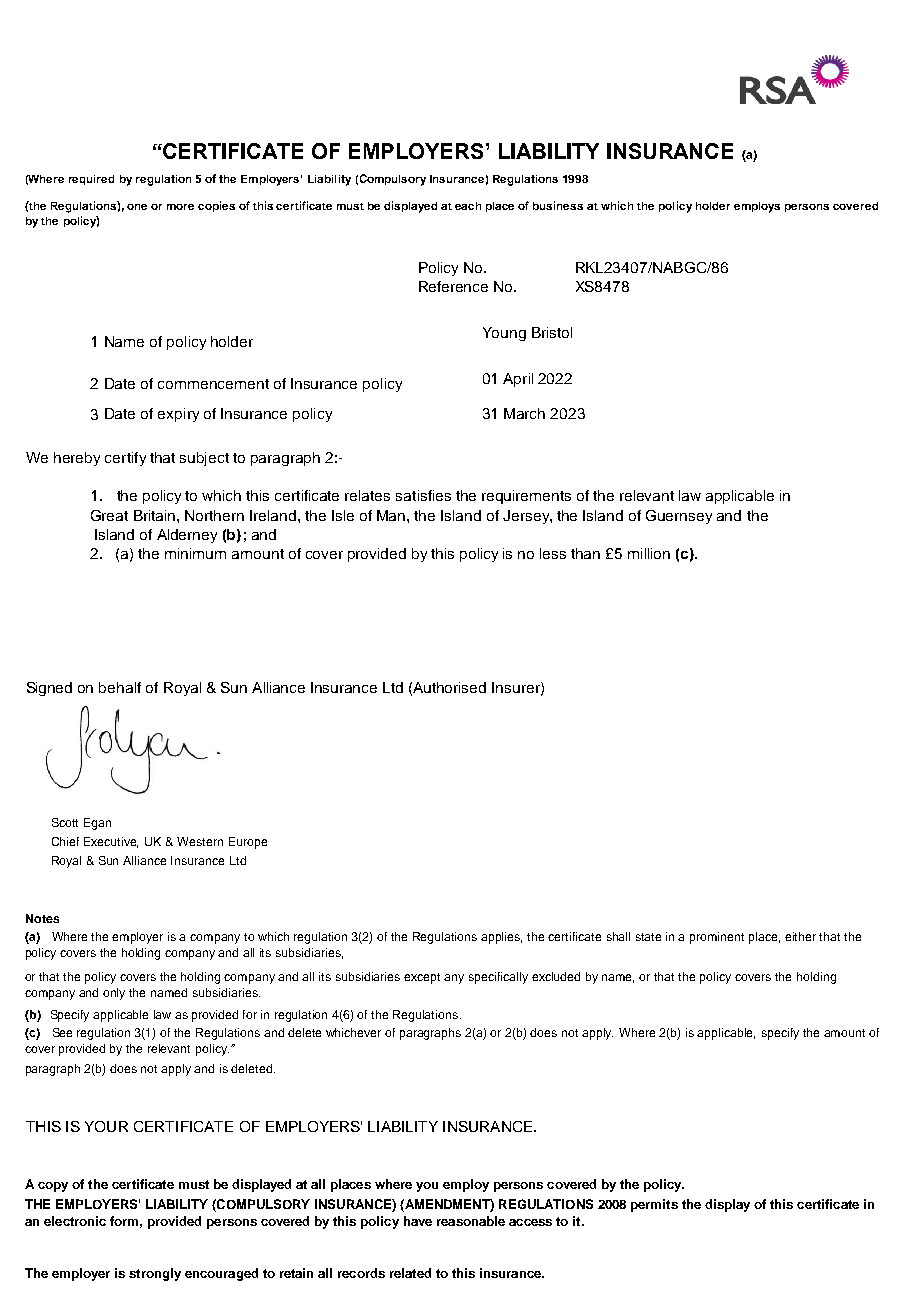 This image has width=924, height=1308. Describe the element at coordinates (155, 1274) in the image. I see `strongly` at that location.
